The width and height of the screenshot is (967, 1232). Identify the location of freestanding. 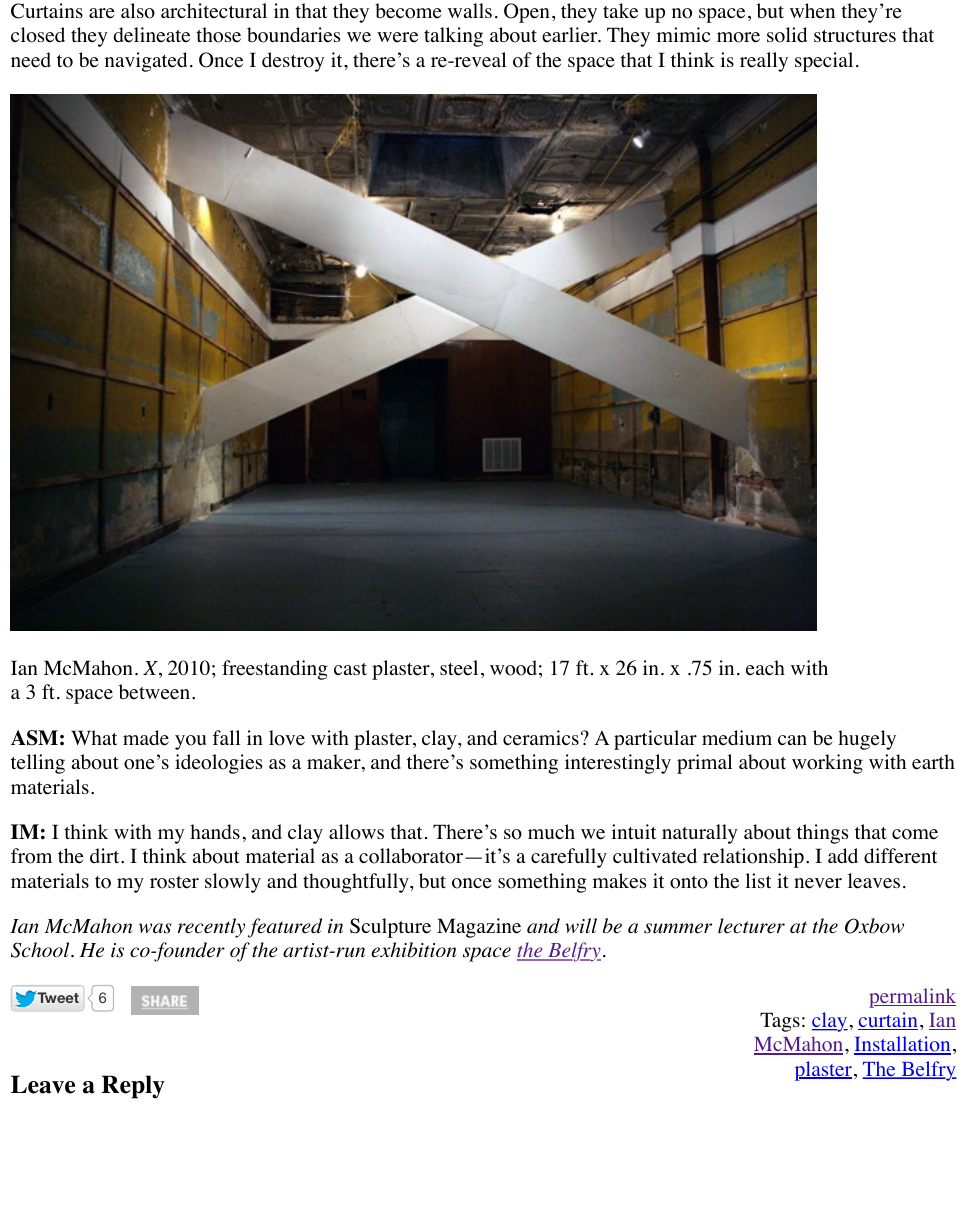
(275, 670).
